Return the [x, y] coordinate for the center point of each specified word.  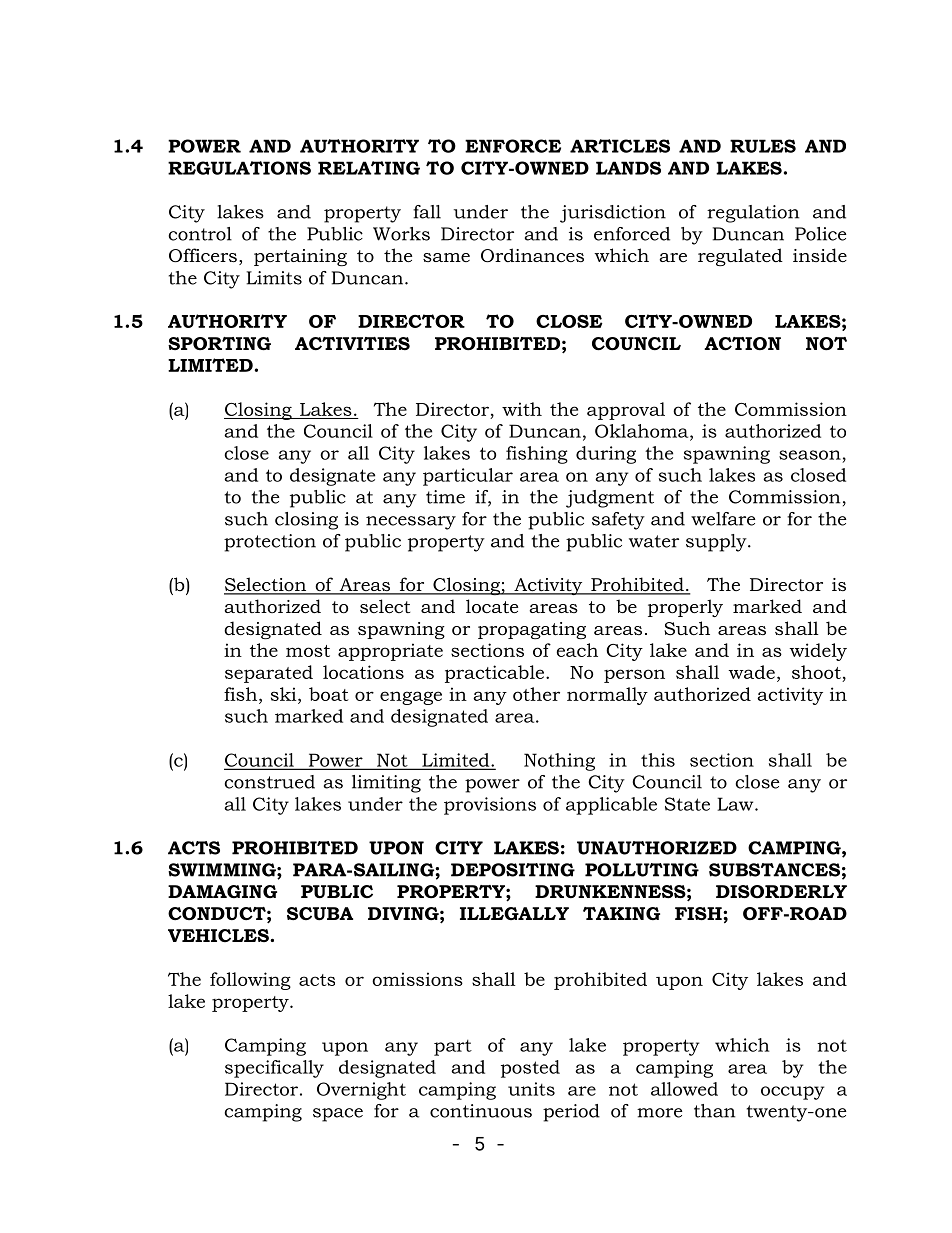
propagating [532, 630]
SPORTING [219, 344]
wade [751, 672]
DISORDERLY [781, 892]
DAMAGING [222, 891]
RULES [763, 146]
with [522, 409]
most [308, 651]
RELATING [369, 168]
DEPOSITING [513, 870]
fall [427, 212]
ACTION [742, 344]
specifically [274, 1069]
